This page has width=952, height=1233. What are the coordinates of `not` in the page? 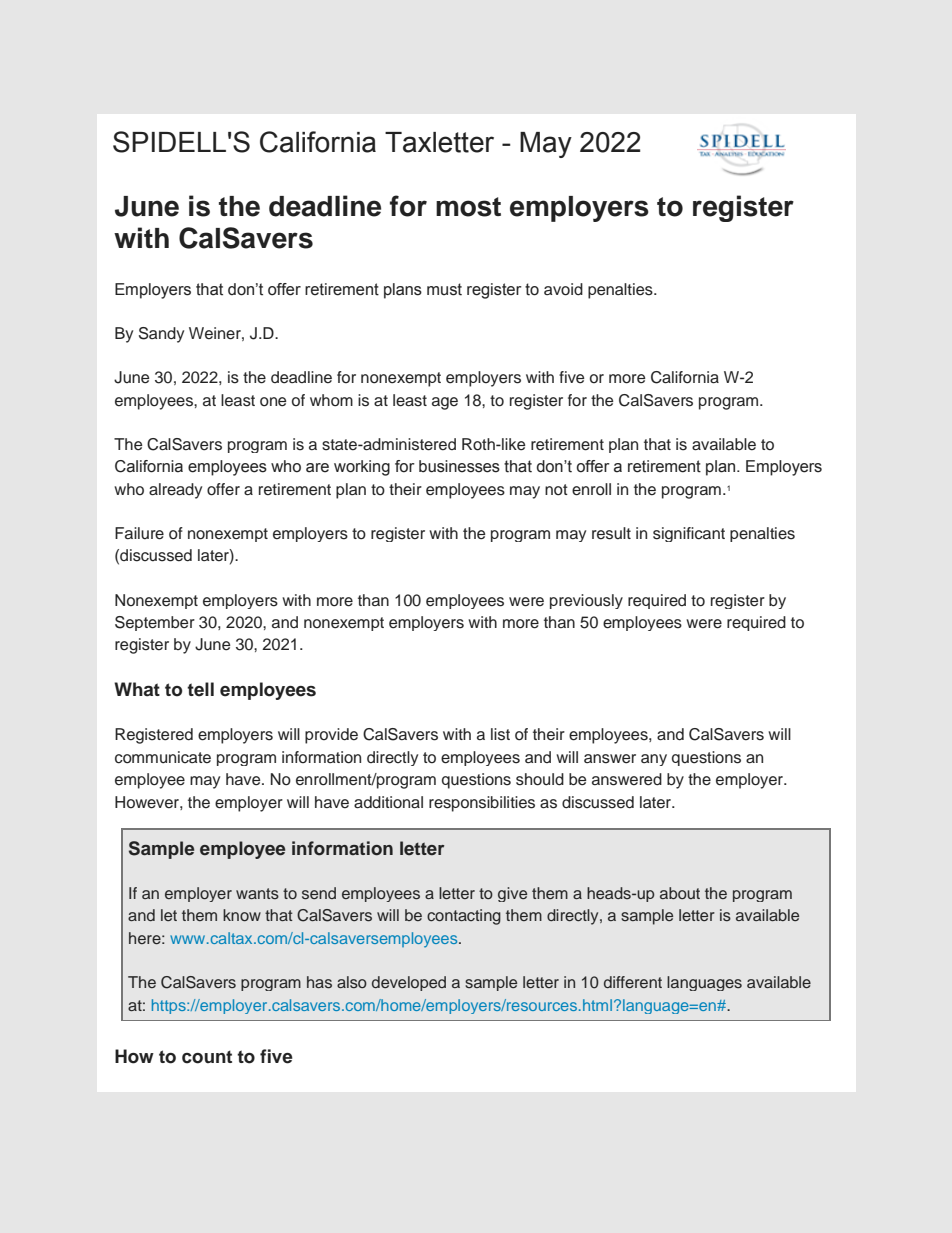 It's located at (556, 490).
